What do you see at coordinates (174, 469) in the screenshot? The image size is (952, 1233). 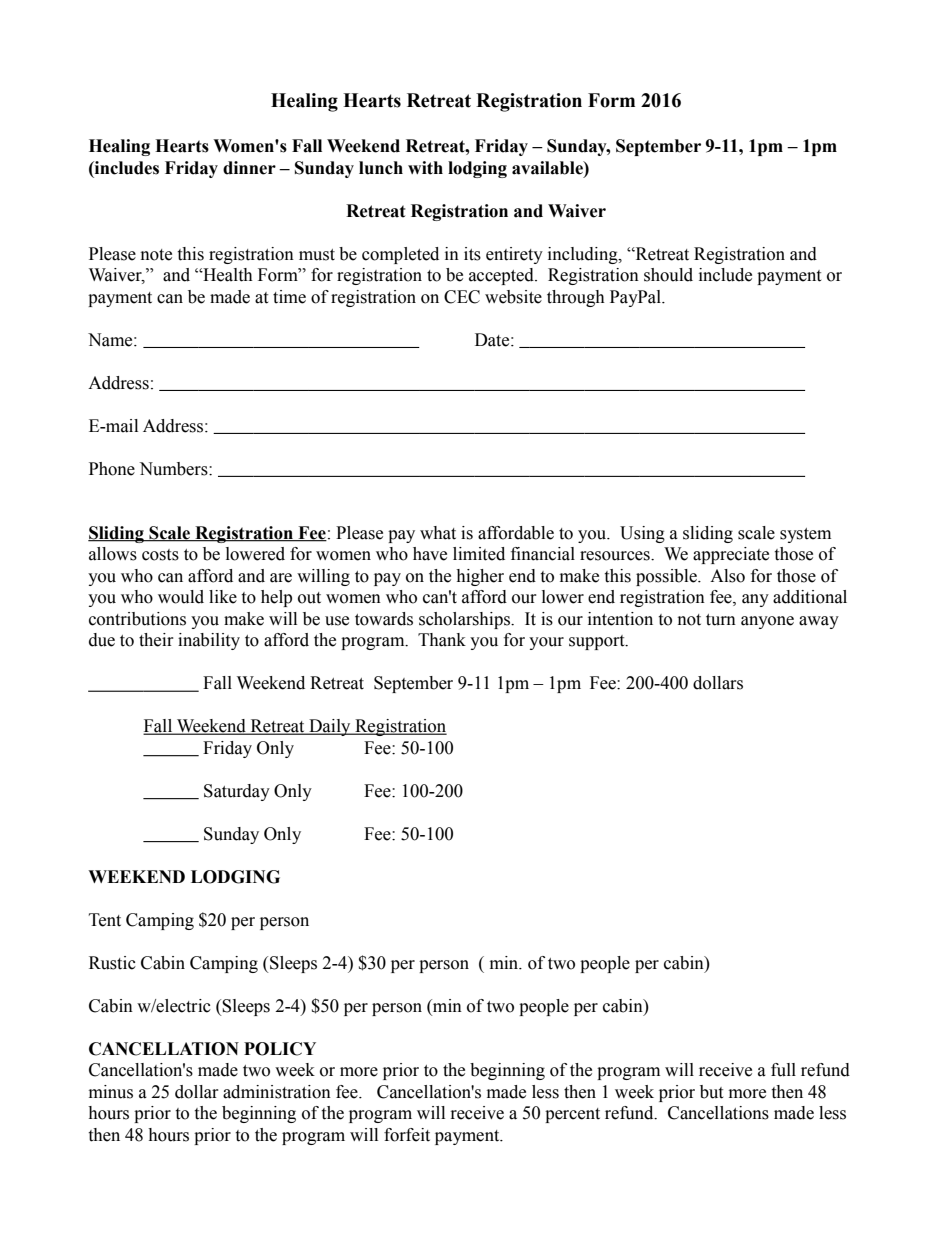 I see `Numbers` at bounding box center [174, 469].
